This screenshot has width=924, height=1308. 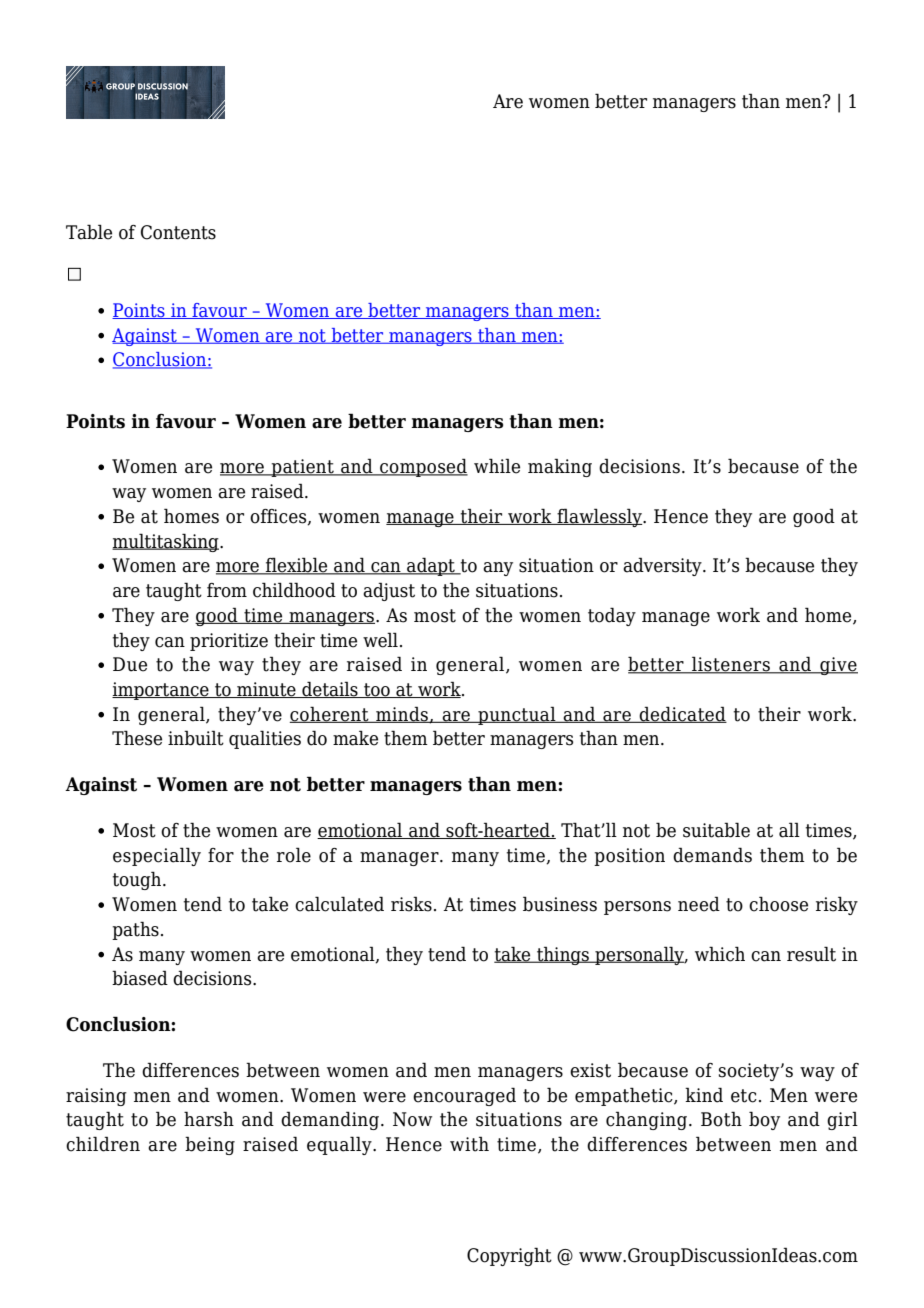 I want to click on dedicated, so click(x=682, y=714).
